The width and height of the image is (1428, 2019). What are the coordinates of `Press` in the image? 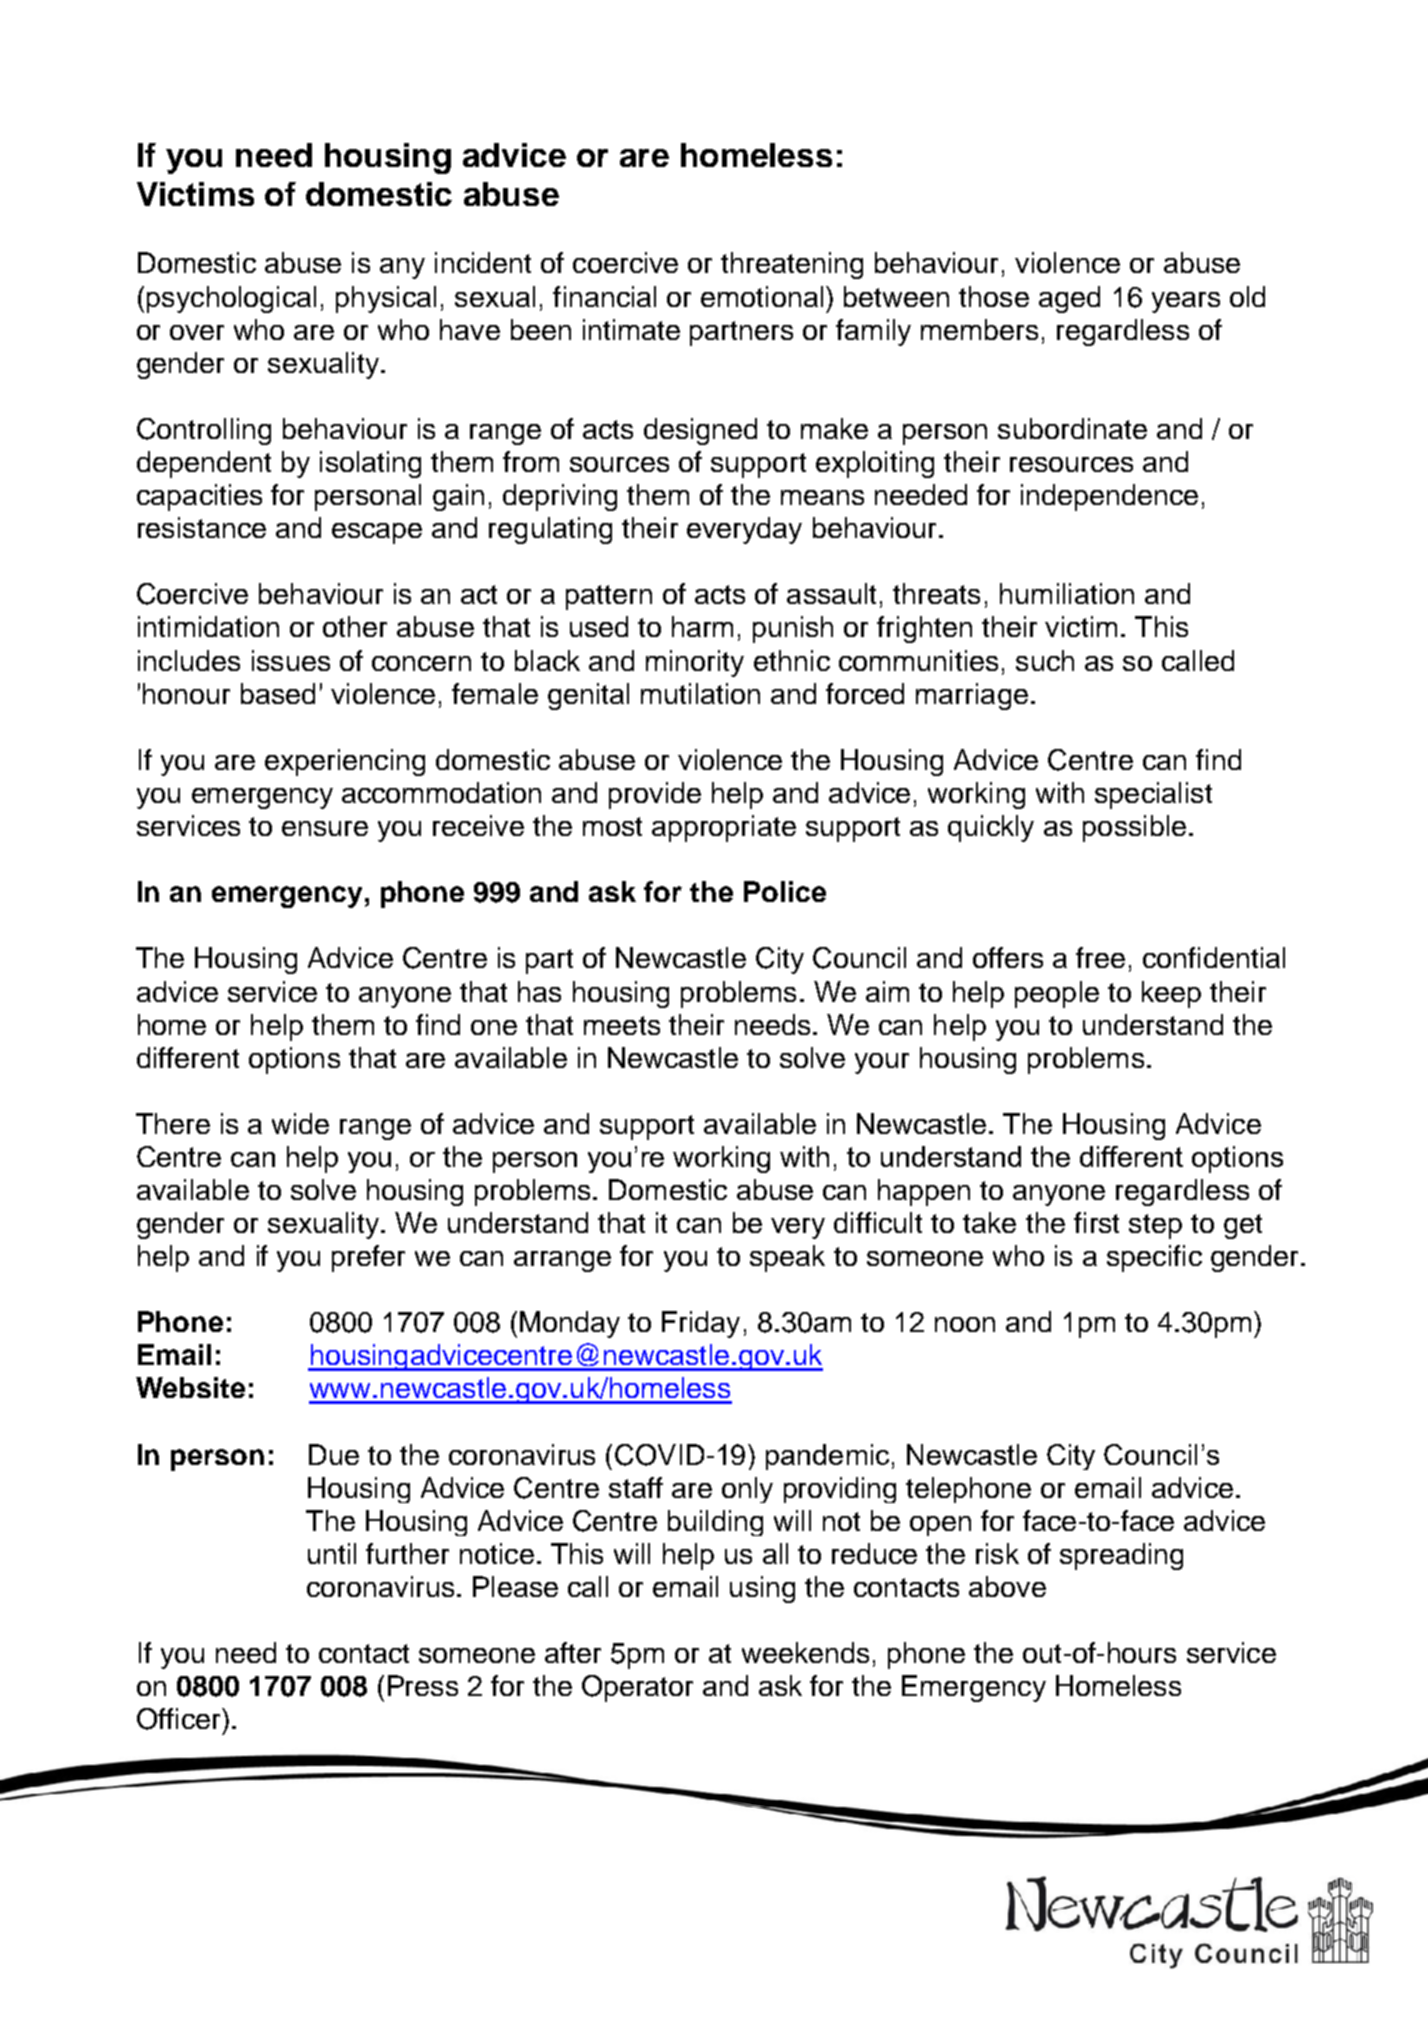 It's located at (423, 1685).
